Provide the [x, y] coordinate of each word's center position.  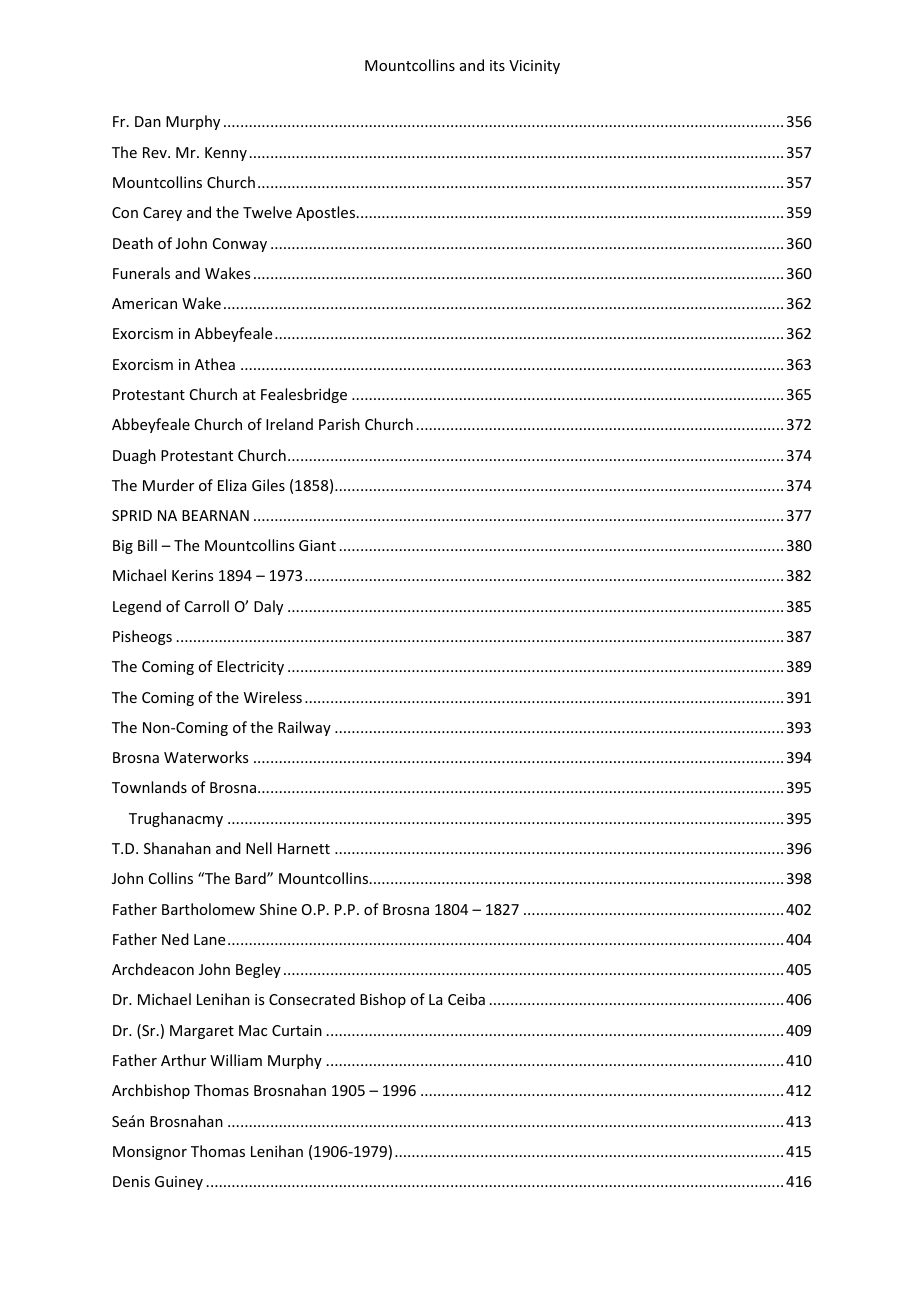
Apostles [327, 213]
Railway [304, 728]
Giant [317, 545]
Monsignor [150, 1153]
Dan [148, 121]
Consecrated [312, 999]
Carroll [207, 606]
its [497, 65]
